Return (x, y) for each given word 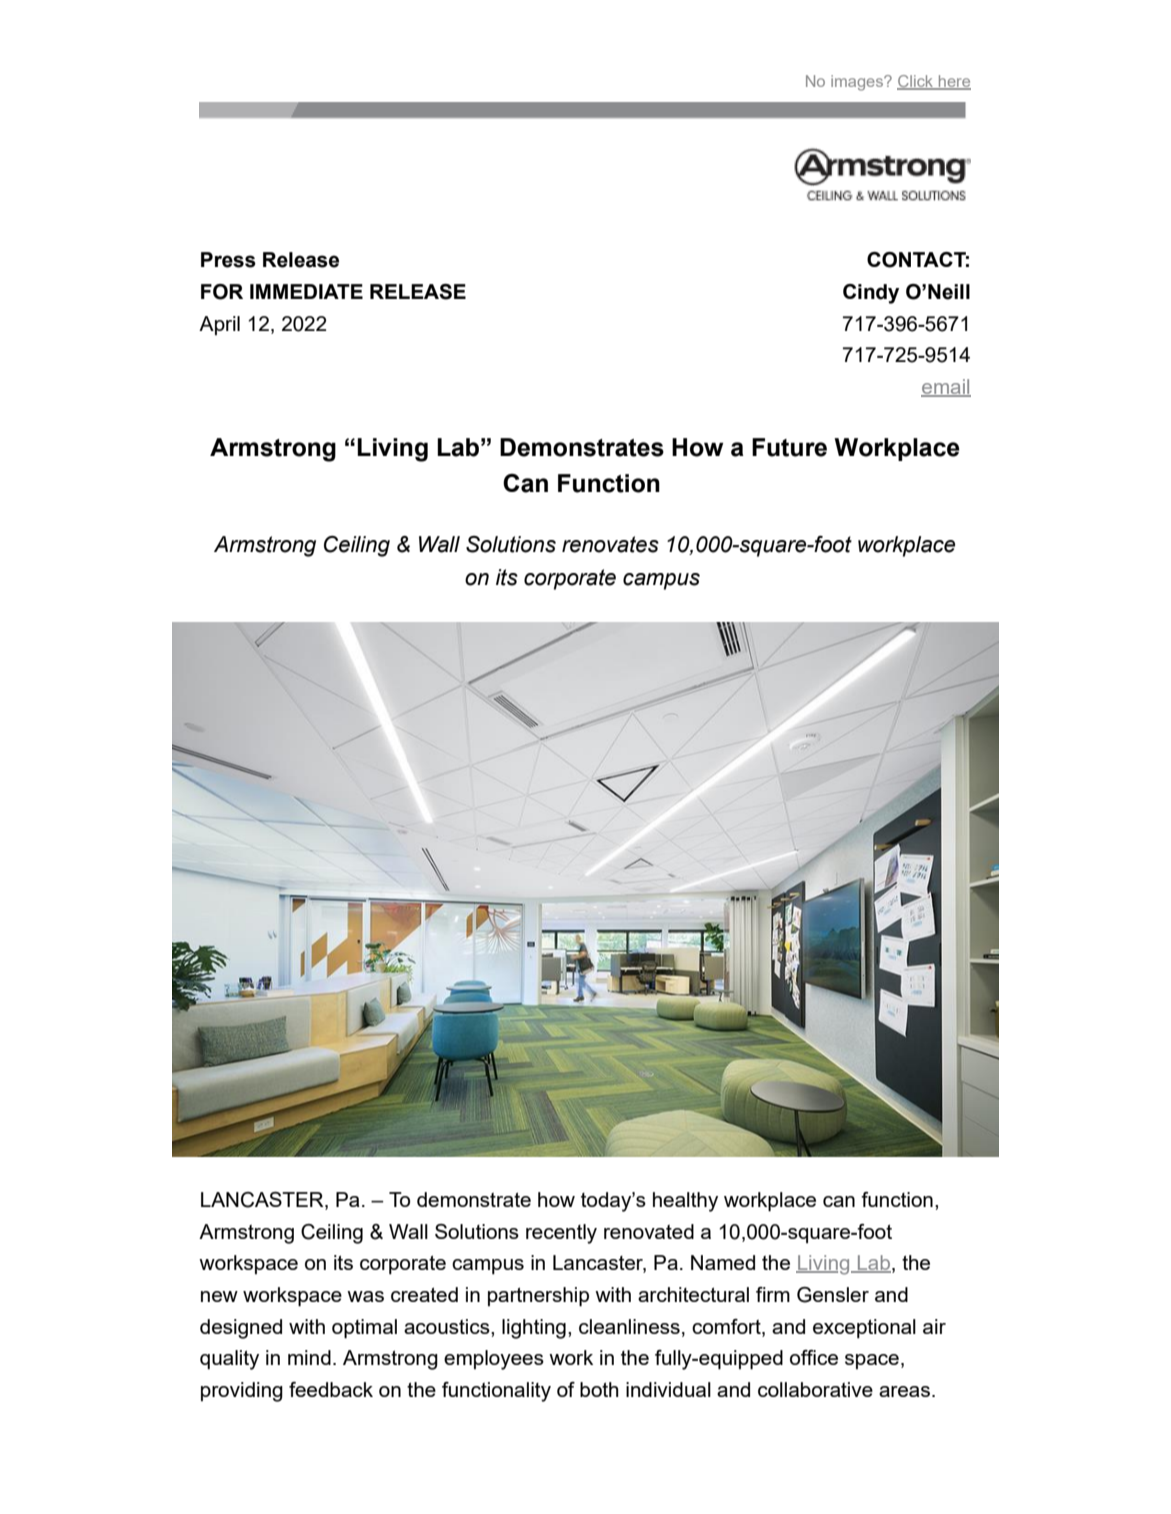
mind (309, 1357)
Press (228, 260)
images (858, 83)
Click (916, 82)
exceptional (864, 1329)
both (599, 1389)
